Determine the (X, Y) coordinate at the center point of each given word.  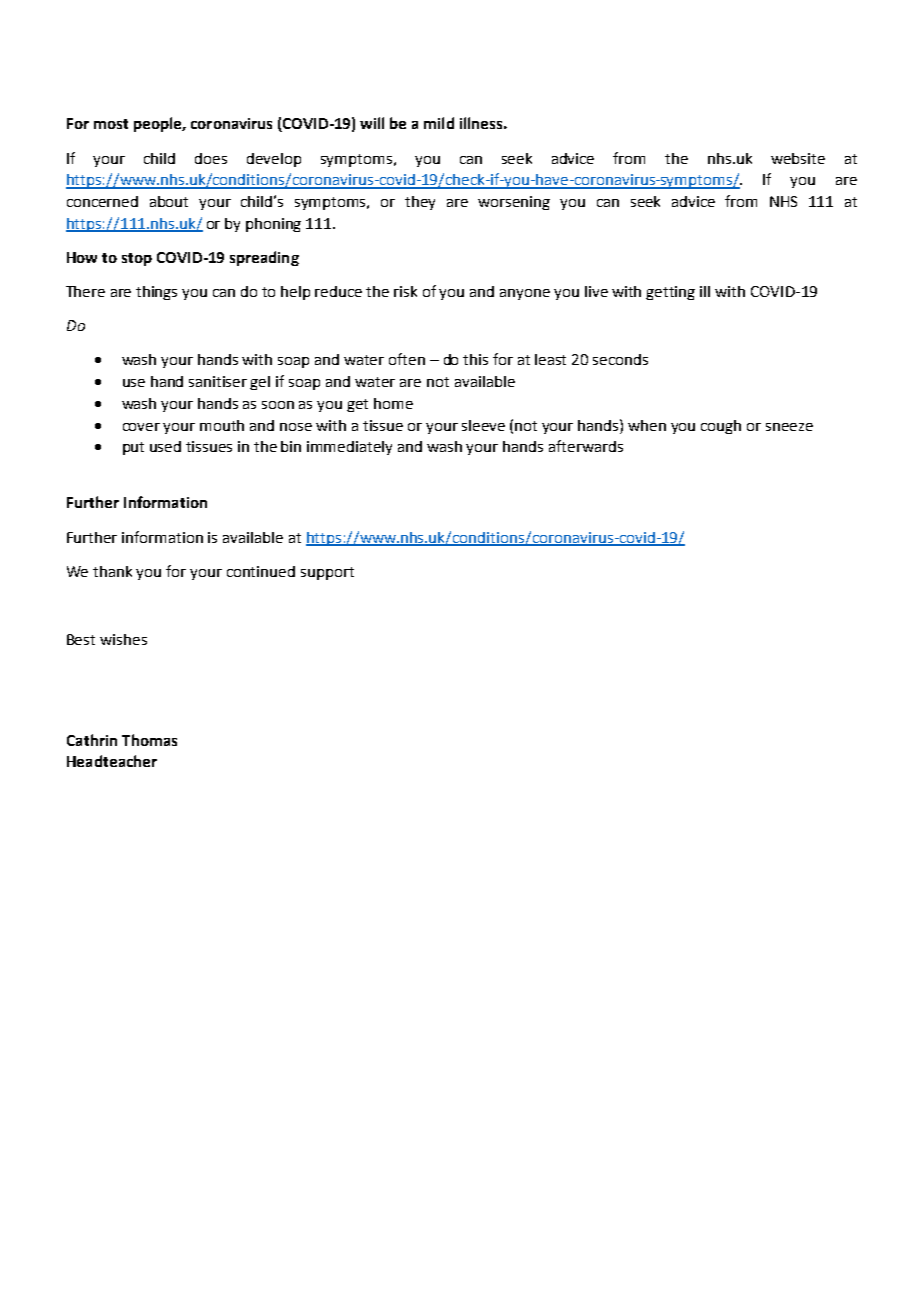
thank (112, 571)
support (327, 573)
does (211, 158)
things (156, 293)
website (798, 158)
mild (439, 123)
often (407, 359)
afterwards (586, 446)
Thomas (149, 740)
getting (670, 293)
